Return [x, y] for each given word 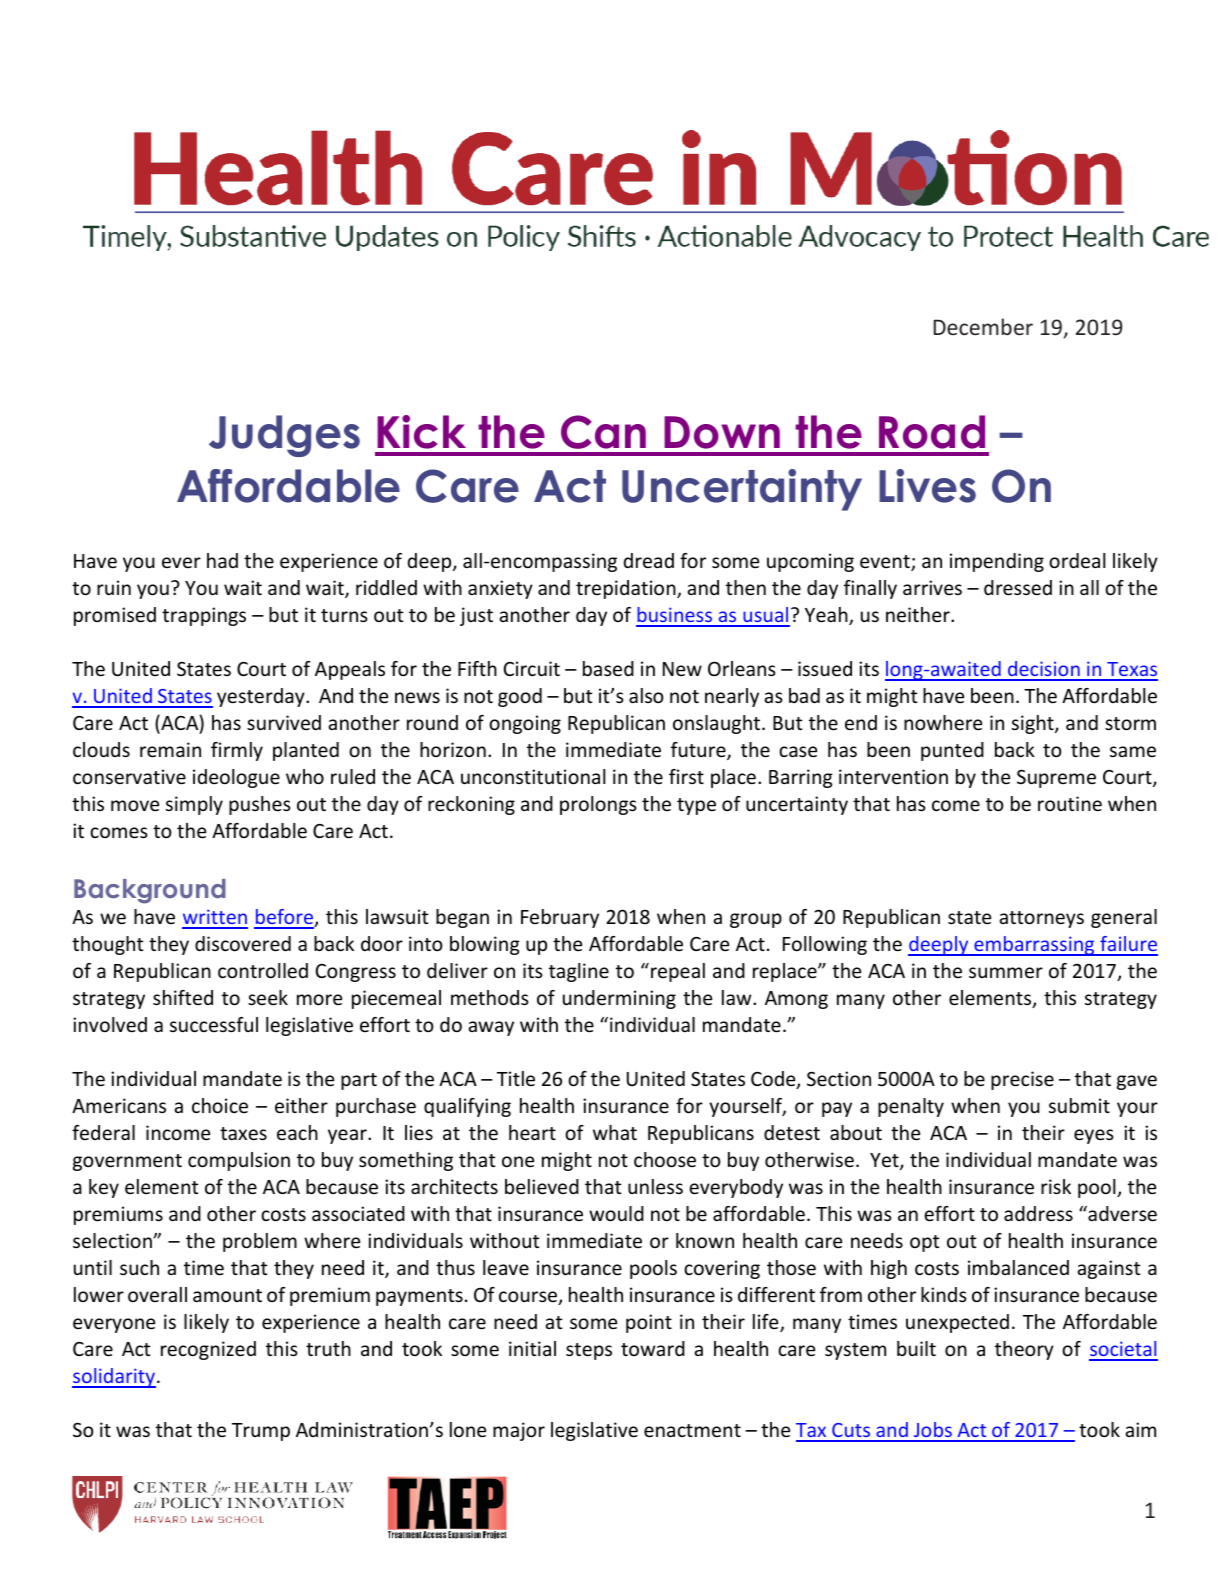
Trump [261, 1432]
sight [1034, 724]
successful [214, 1024]
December [983, 326]
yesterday [262, 697]
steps [589, 1351]
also [646, 695]
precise [1022, 1080]
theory [1024, 1350]
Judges [284, 436]
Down [722, 432]
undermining [619, 999]
